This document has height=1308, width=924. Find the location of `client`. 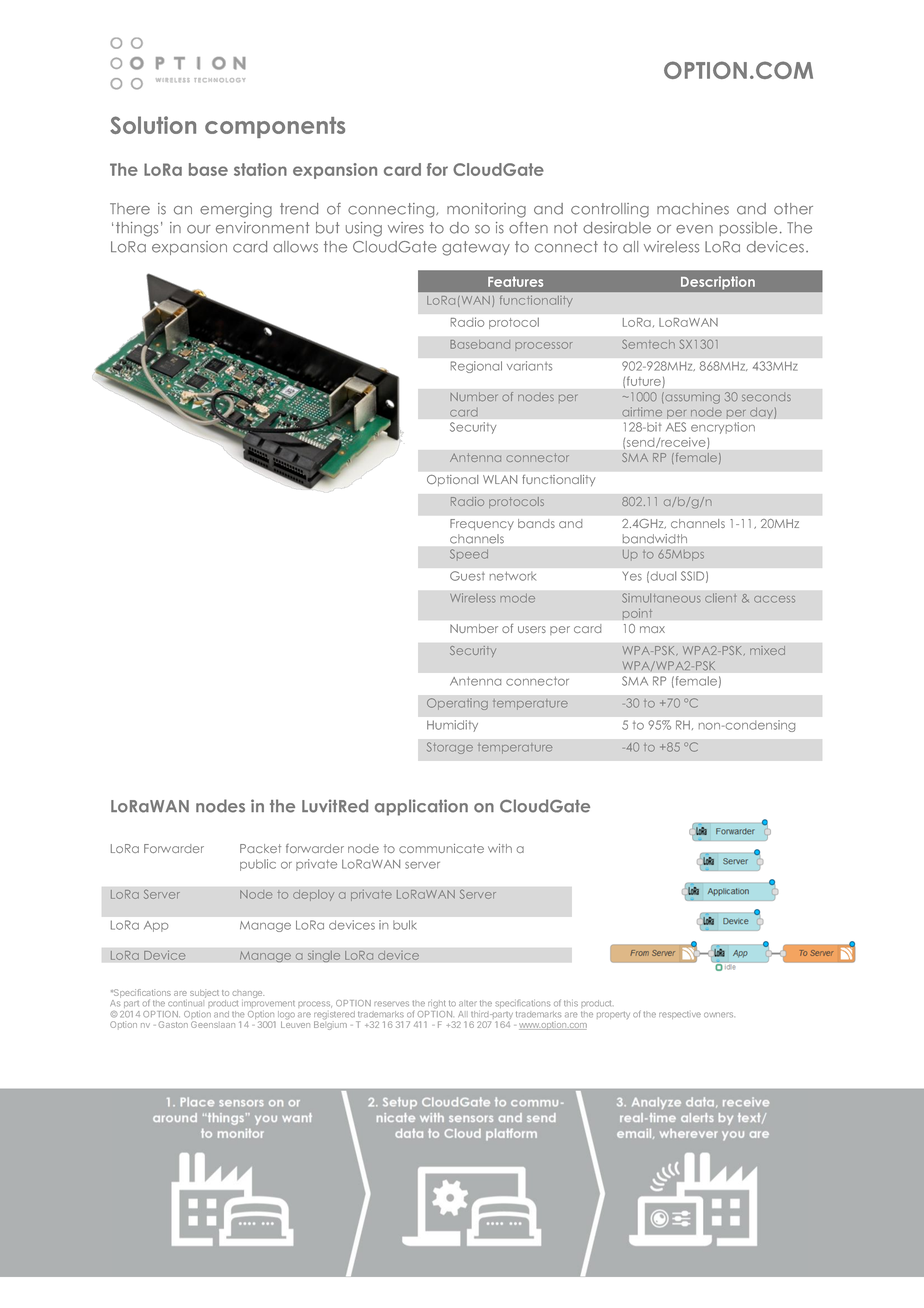

client is located at coordinates (720, 598).
